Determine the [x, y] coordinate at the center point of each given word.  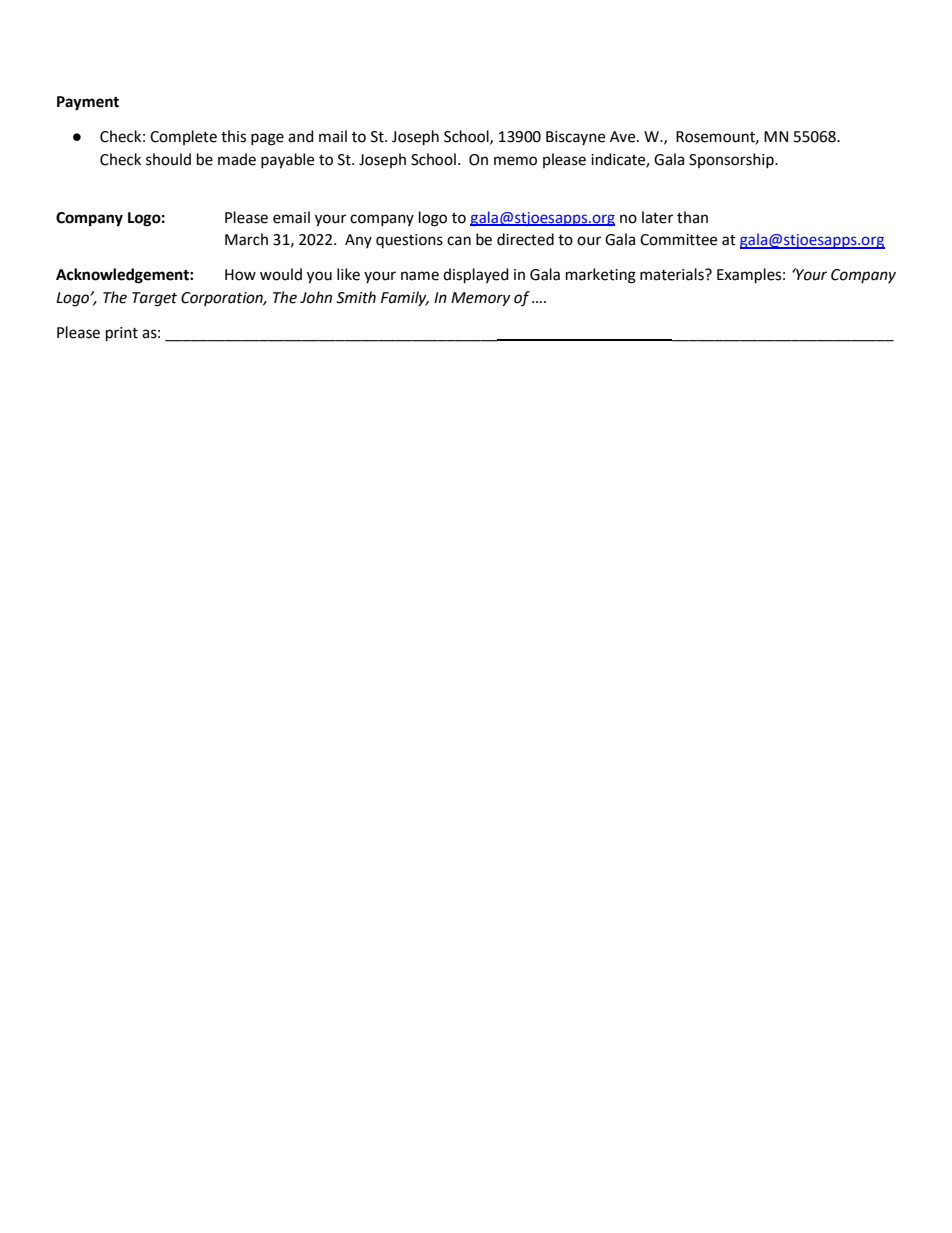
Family [405, 298]
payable [287, 161]
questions [409, 241]
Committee [678, 240]
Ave [624, 137]
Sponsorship [732, 160]
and [301, 136]
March [246, 239]
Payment [88, 103]
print [122, 334]
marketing [601, 276]
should [168, 159]
